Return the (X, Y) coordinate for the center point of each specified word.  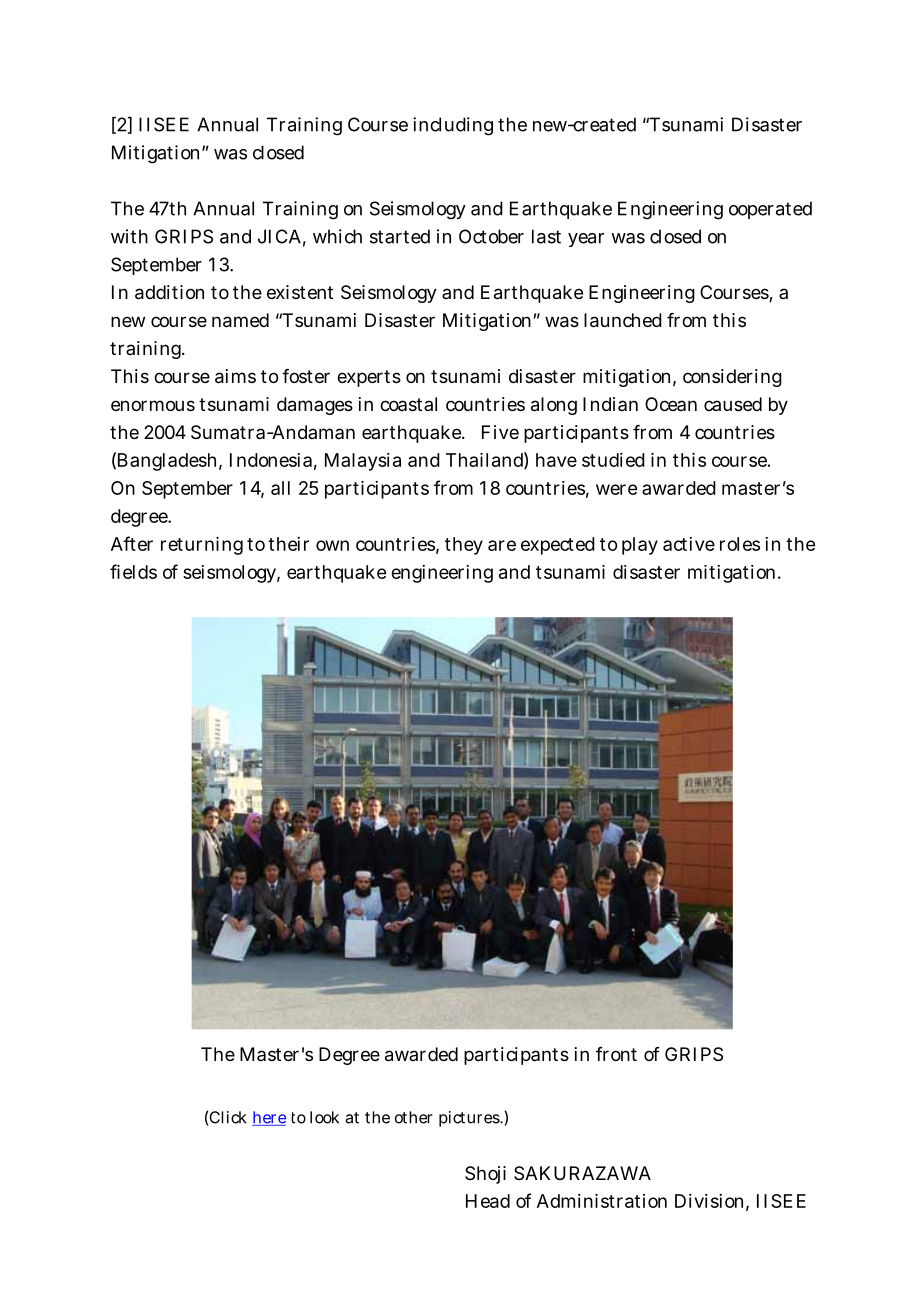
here (269, 1118)
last (546, 236)
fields (133, 571)
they (464, 546)
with (129, 236)
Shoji (485, 1175)
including (453, 126)
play (640, 546)
